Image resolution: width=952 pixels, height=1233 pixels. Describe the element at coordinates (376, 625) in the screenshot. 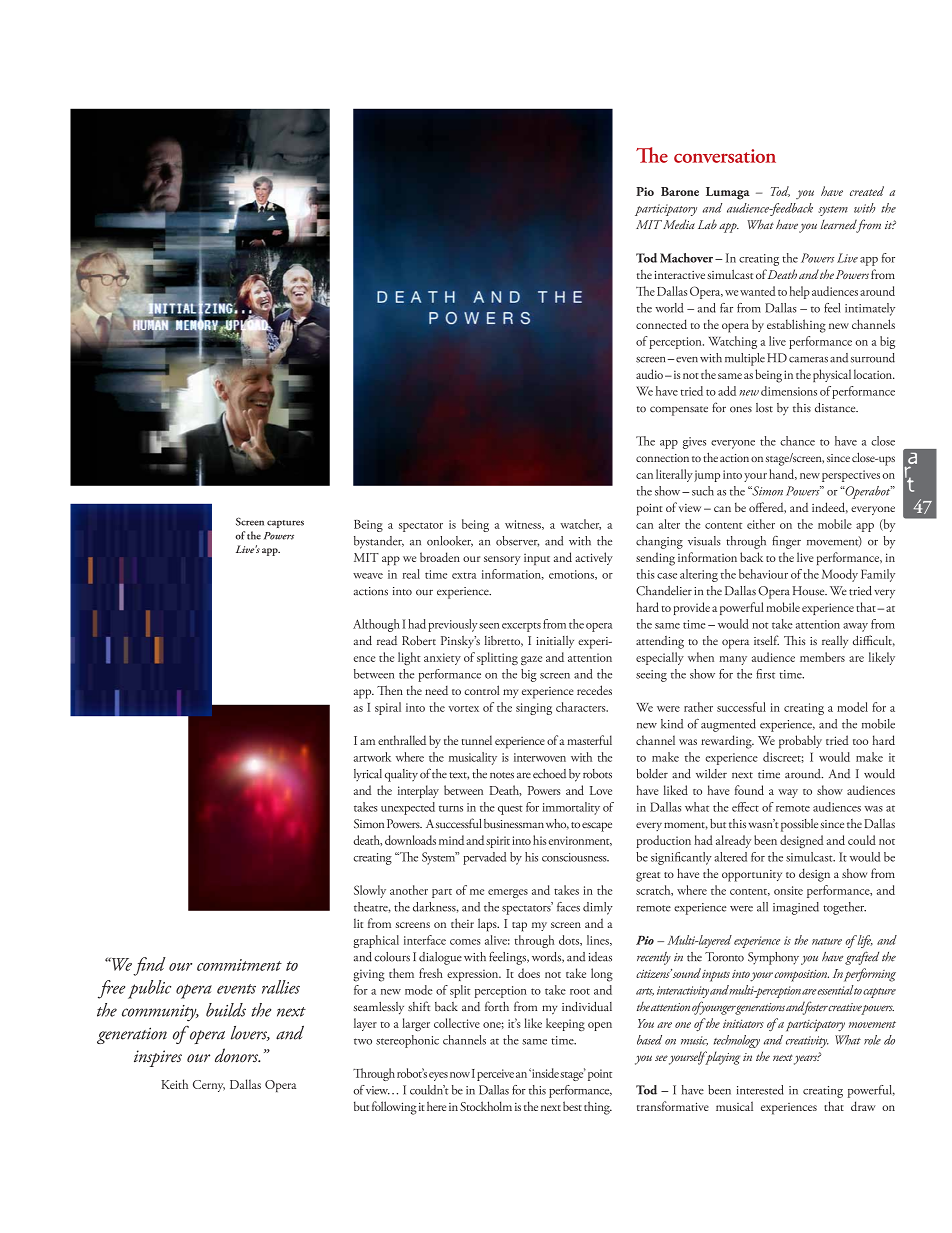

I see `Although` at that location.
